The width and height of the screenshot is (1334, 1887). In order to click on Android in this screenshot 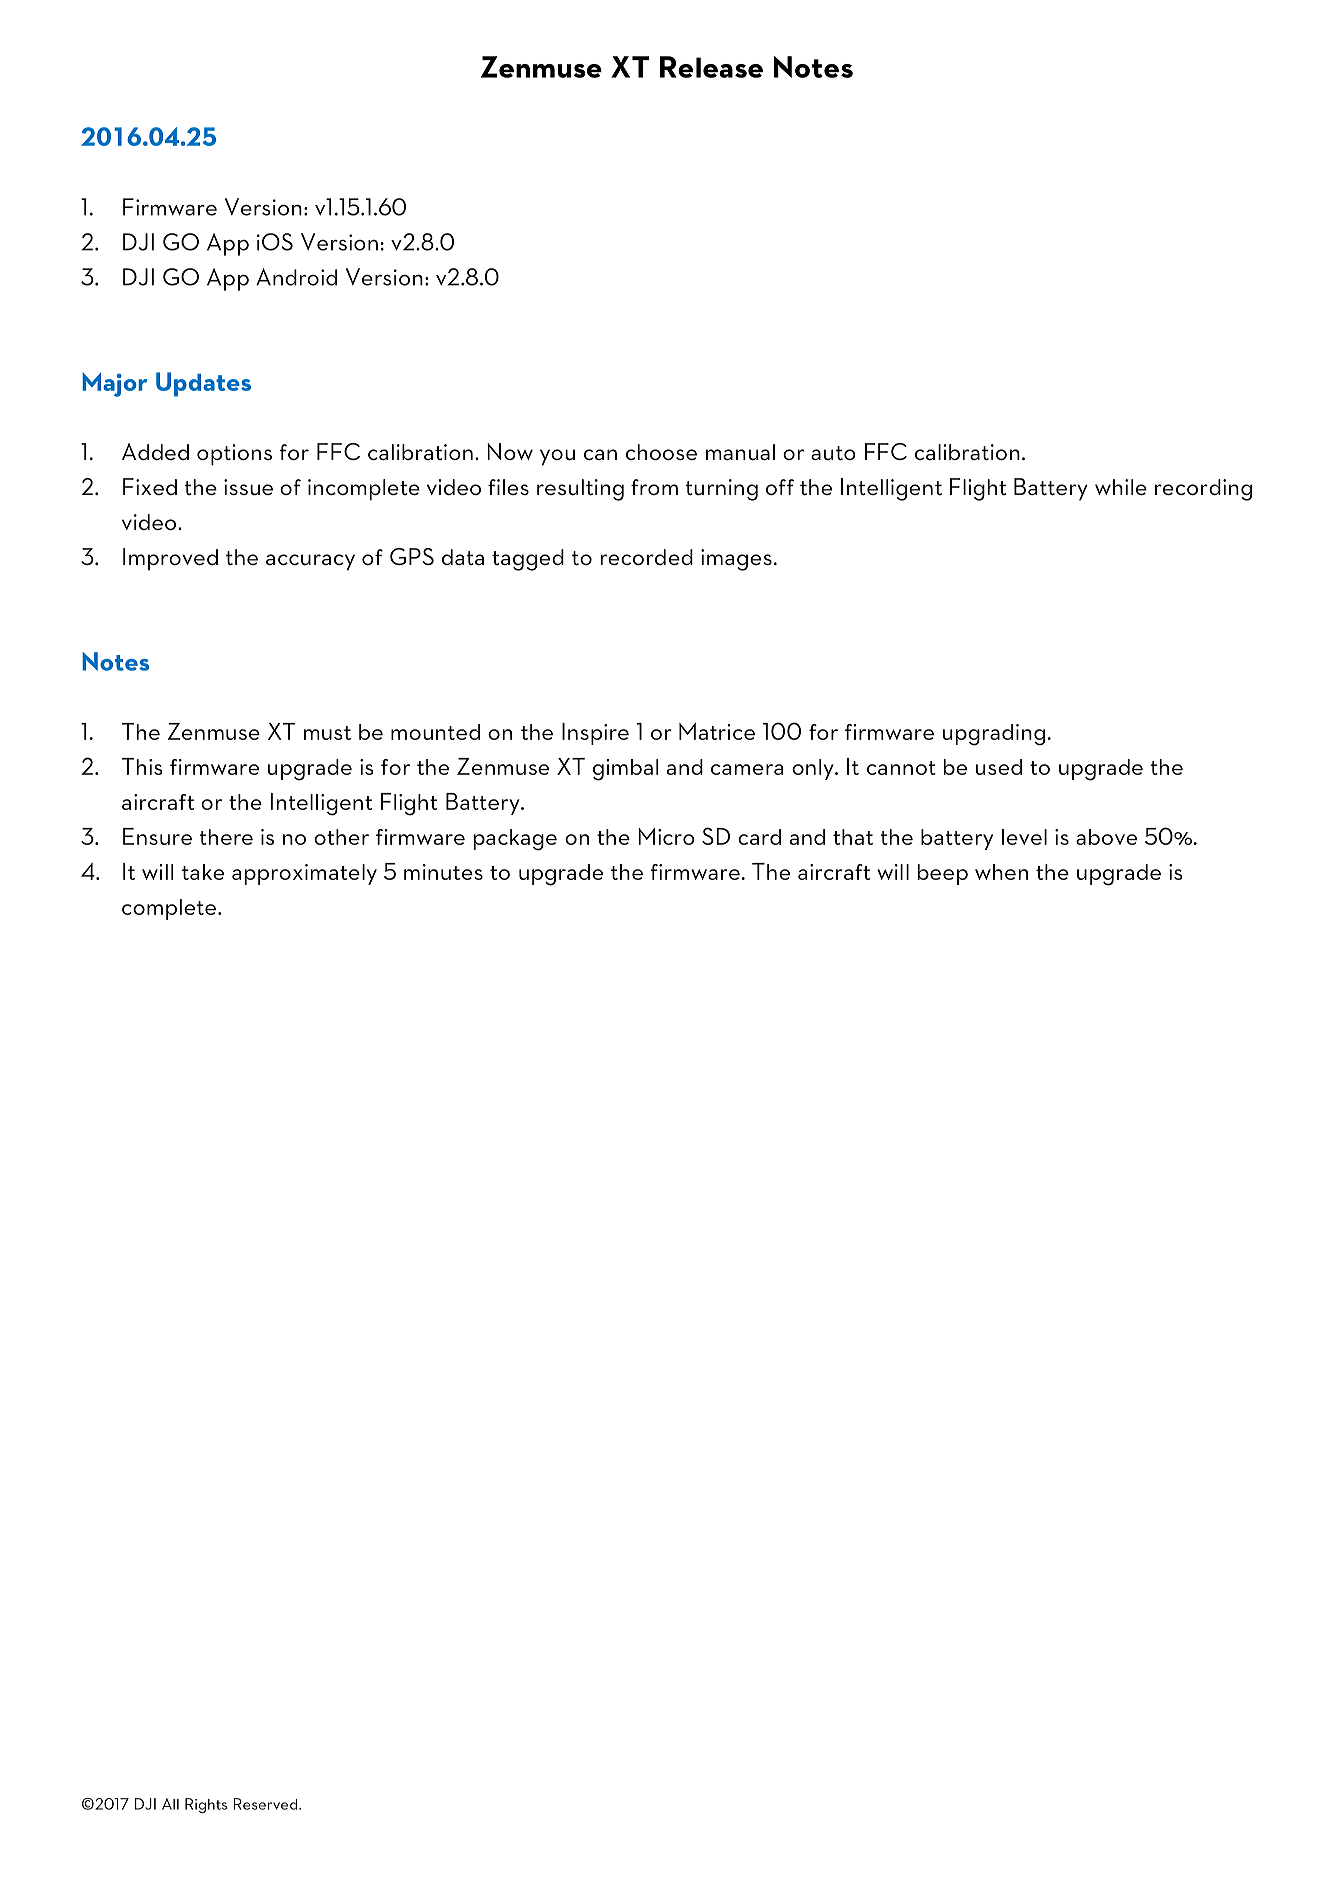, I will do `click(296, 277)`.
